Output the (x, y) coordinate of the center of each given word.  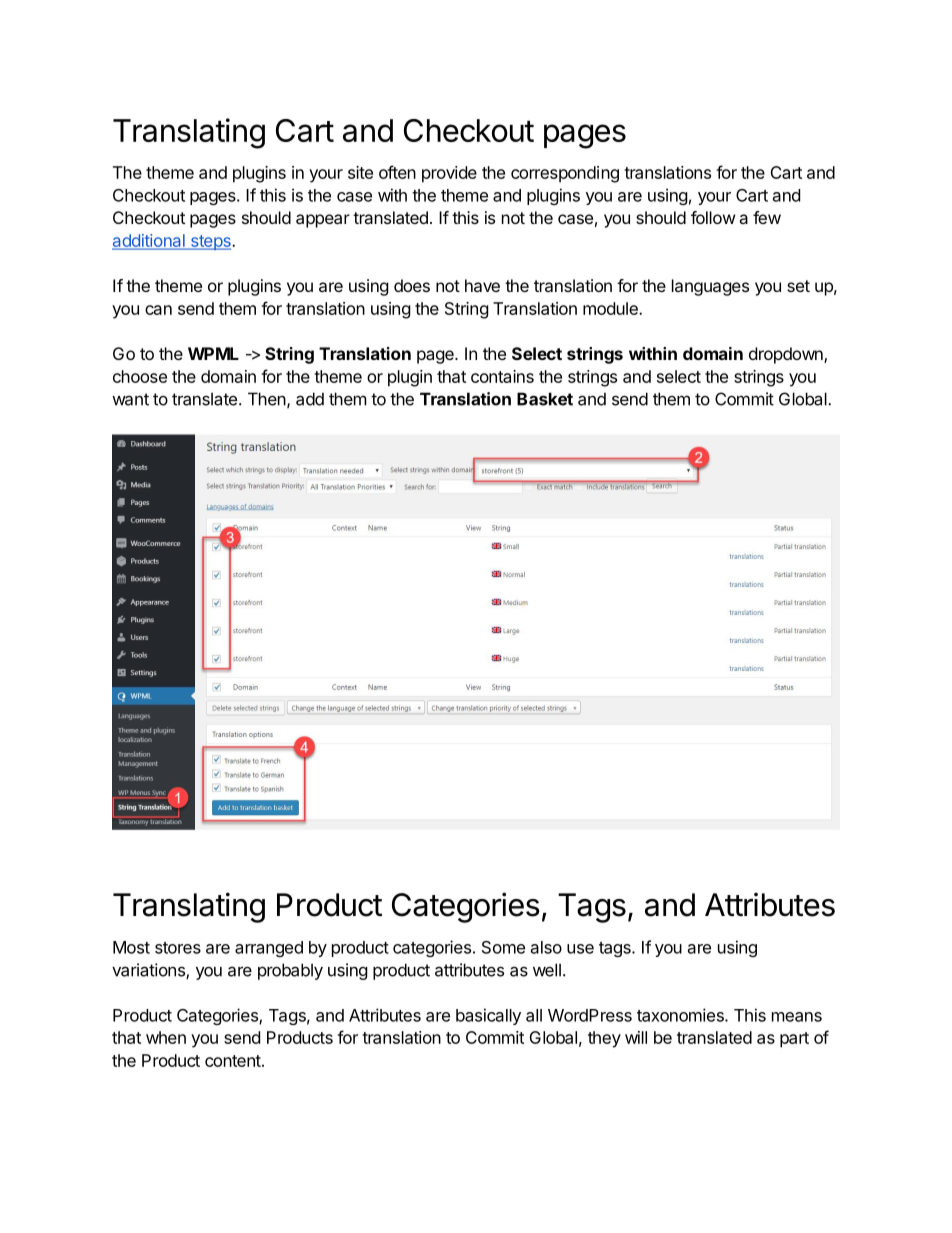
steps (210, 242)
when (166, 1037)
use (580, 949)
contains (502, 376)
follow (713, 217)
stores (178, 948)
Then (267, 399)
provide (449, 174)
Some (503, 947)
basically (488, 1016)
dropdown (787, 355)
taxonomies (681, 1015)
